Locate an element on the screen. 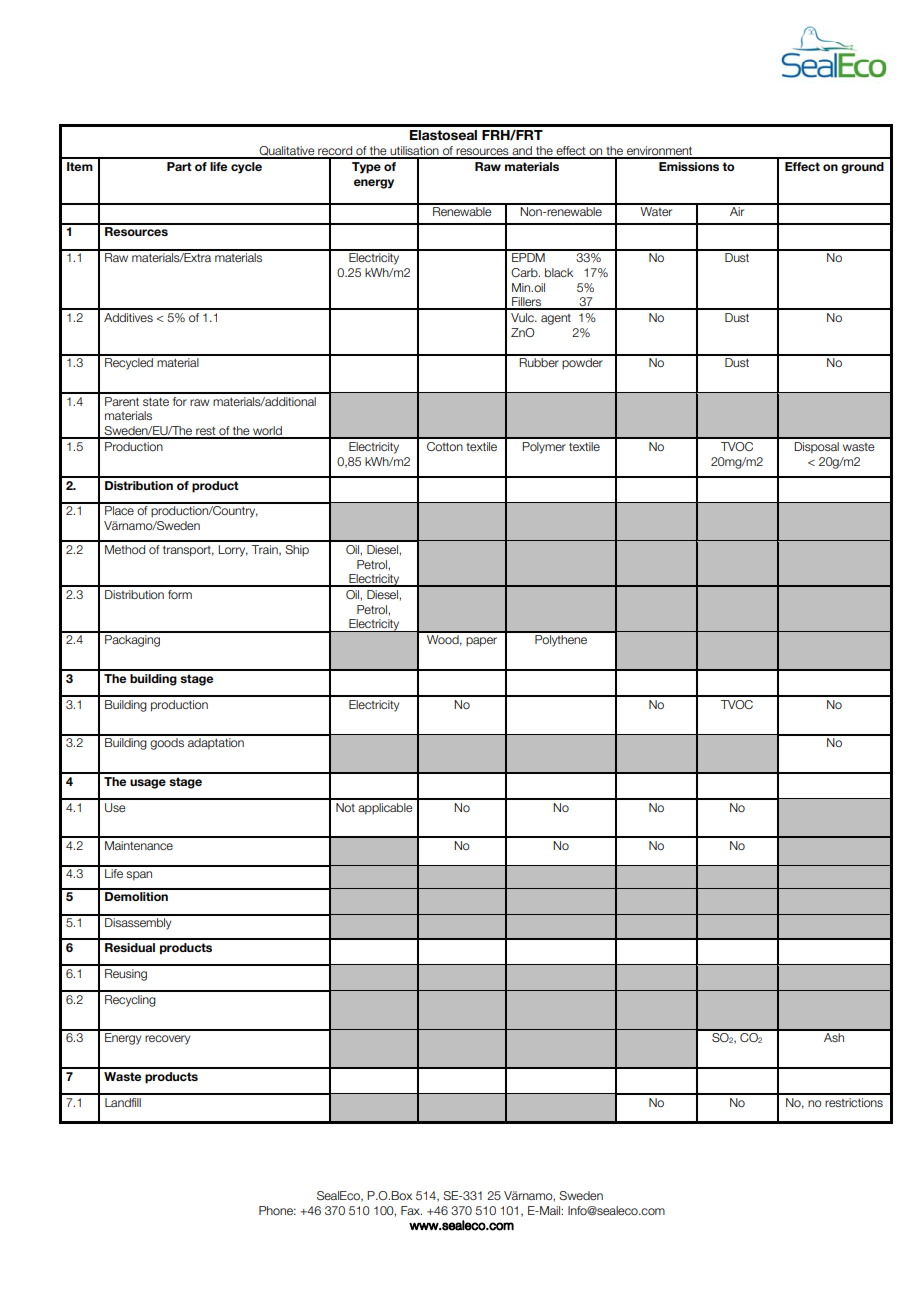  recovery is located at coordinates (167, 1040).
